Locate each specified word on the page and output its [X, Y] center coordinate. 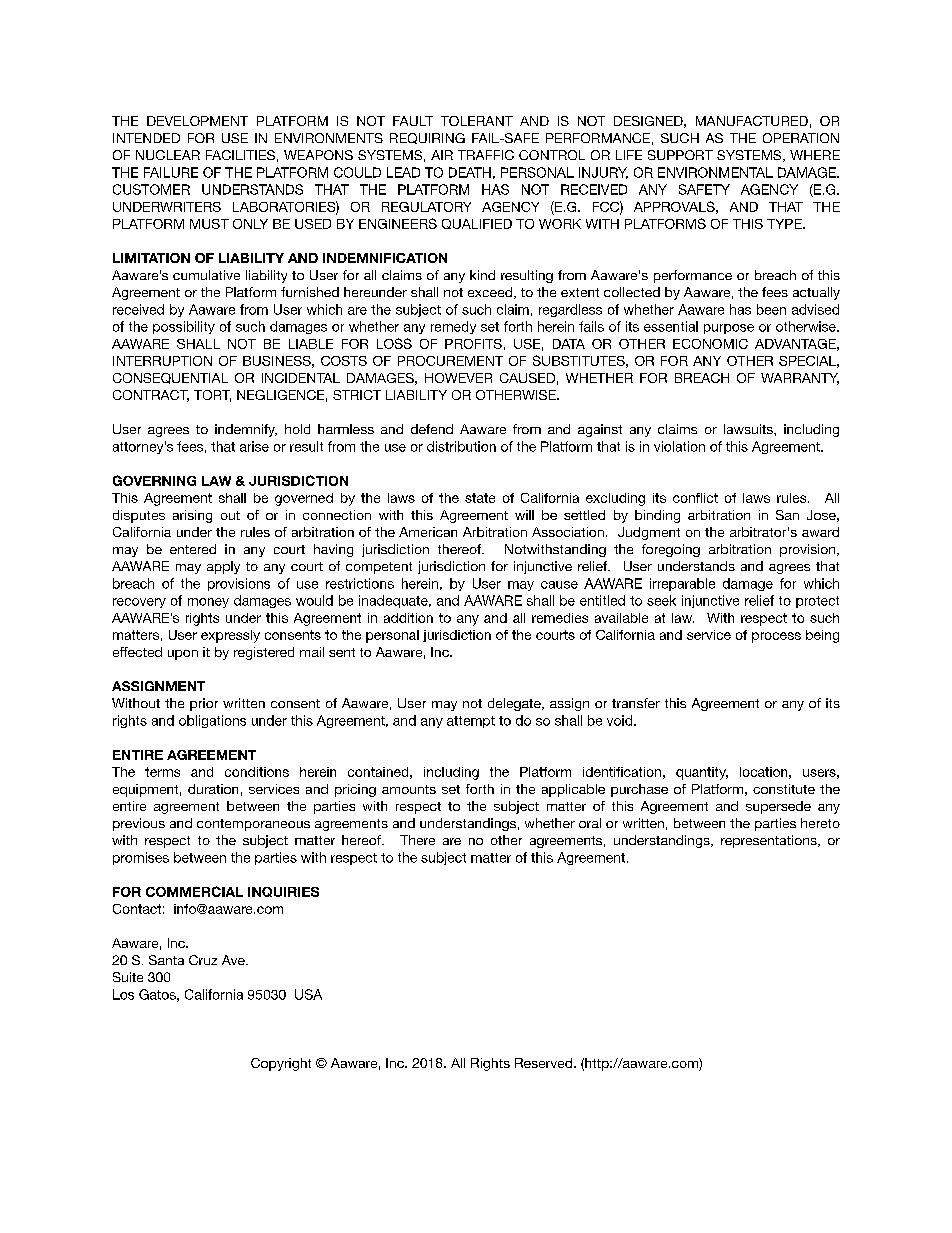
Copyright [281, 1064]
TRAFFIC [486, 155]
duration [213, 789]
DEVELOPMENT [197, 121]
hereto [820, 823]
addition [408, 618]
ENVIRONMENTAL [715, 172]
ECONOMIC [710, 344]
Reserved [545, 1063]
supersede [778, 807]
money [208, 603]
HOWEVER [458, 378]
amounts [409, 789]
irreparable [682, 584]
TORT [212, 396]
